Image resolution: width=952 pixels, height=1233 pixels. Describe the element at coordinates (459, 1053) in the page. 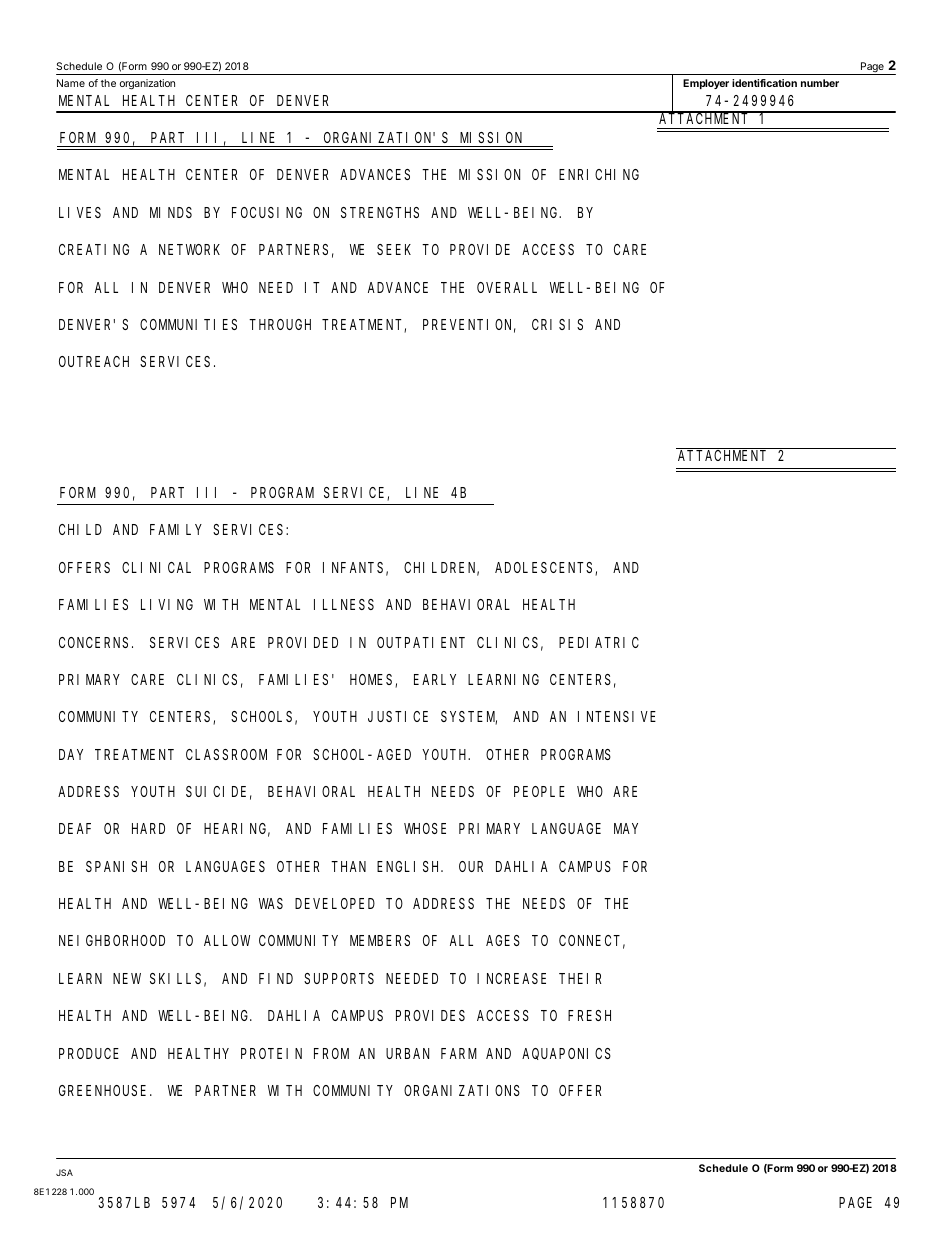

I see `FARM` at that location.
